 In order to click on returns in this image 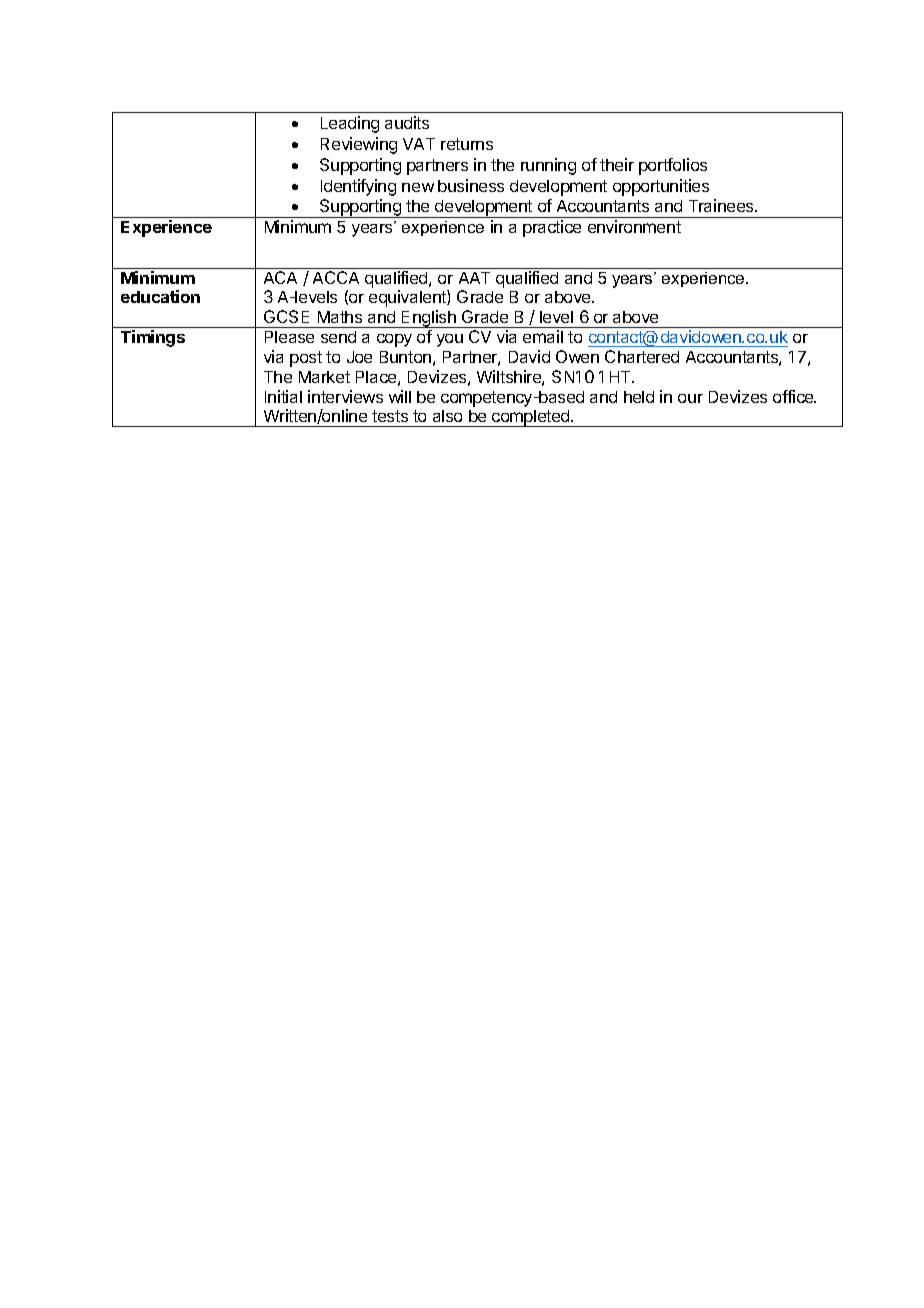, I will do `click(467, 144)`.
